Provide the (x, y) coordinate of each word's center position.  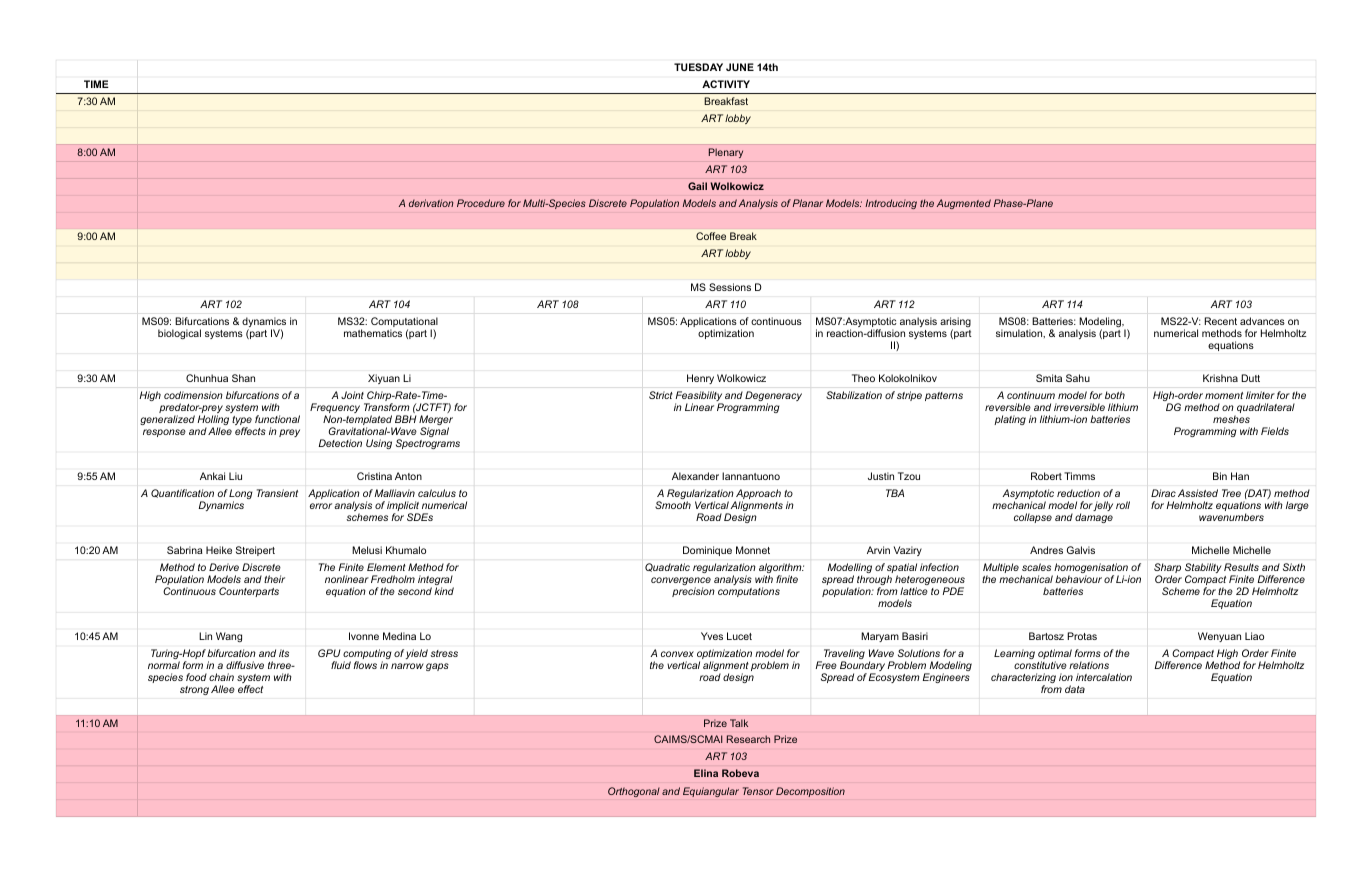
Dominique (707, 551)
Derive (224, 567)
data (1075, 689)
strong (194, 690)
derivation (431, 203)
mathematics (373, 333)
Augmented (964, 204)
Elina (706, 773)
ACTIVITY (726, 84)
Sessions (730, 287)
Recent (1221, 321)
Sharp (1167, 569)
